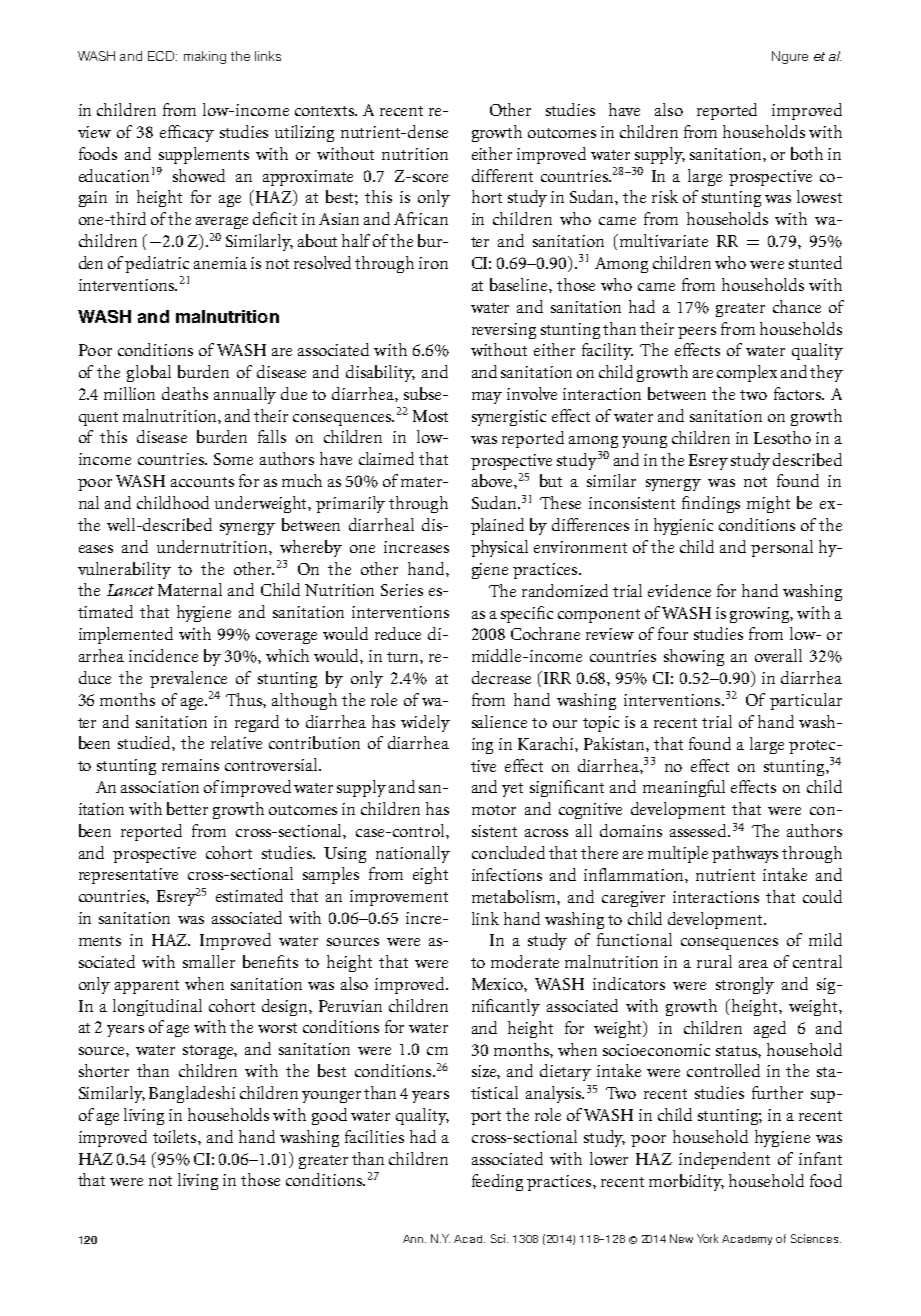 This screenshot has height=1316, width=921. Describe the element at coordinates (176, 1136) in the screenshot. I see `toilets` at that location.
